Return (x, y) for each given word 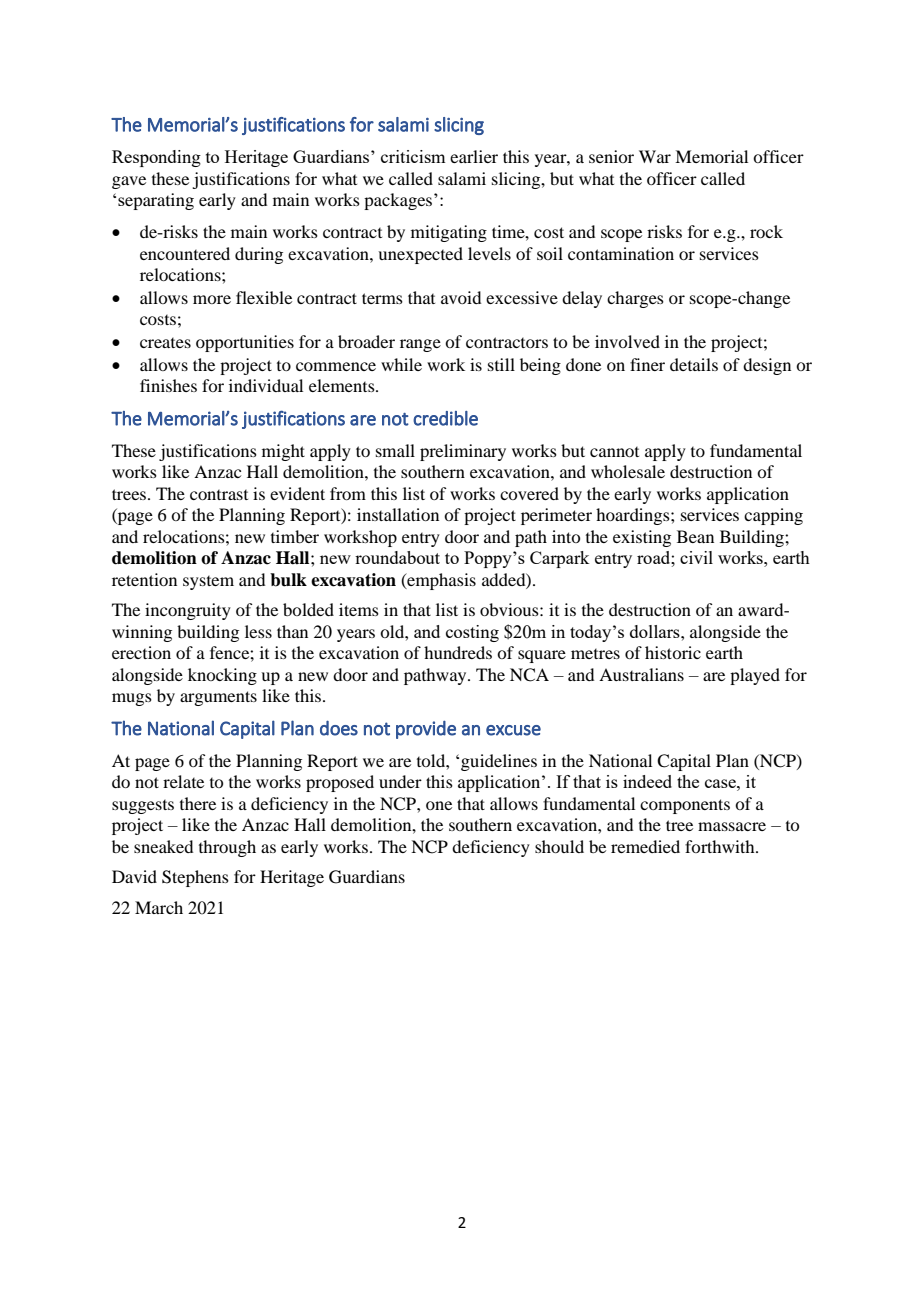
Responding (156, 158)
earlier (474, 156)
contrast (219, 495)
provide (426, 729)
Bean (695, 536)
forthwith (721, 846)
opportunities (245, 343)
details (694, 364)
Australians (641, 674)
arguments (218, 698)
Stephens (195, 878)
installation (398, 514)
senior (611, 156)
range (420, 345)
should (559, 846)
